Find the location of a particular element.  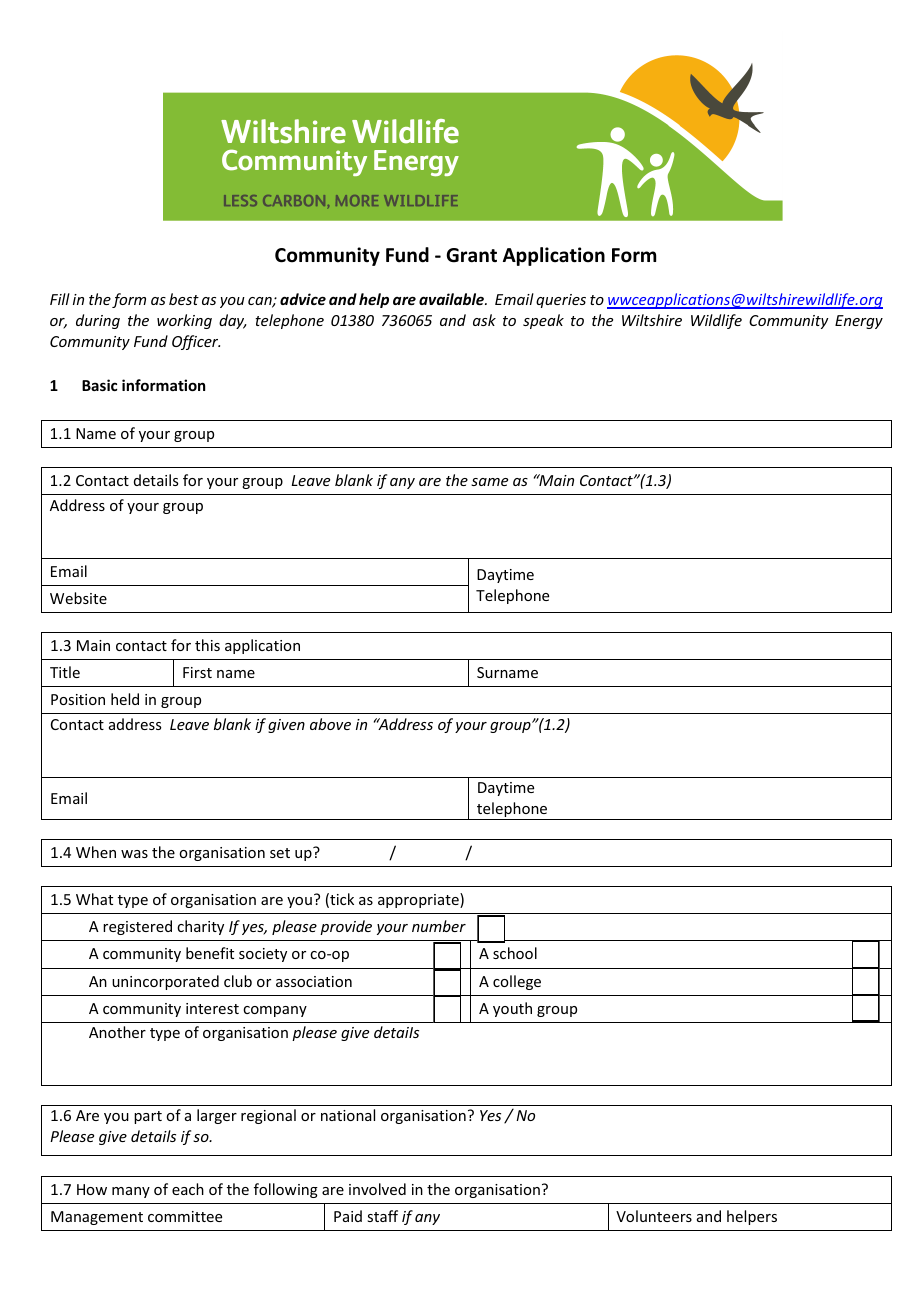

best is located at coordinates (184, 299).
